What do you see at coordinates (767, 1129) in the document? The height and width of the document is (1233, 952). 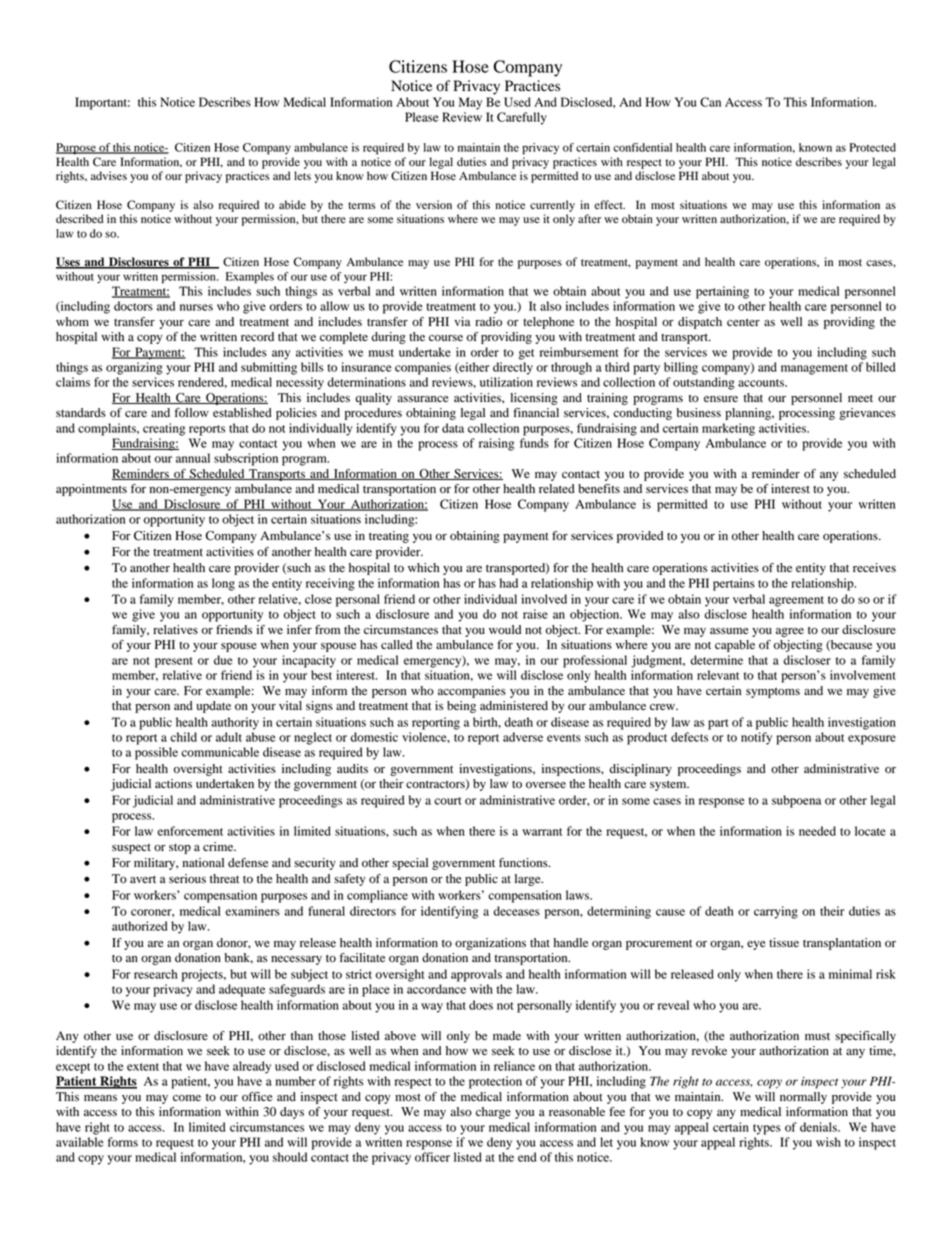 I see `types` at bounding box center [767, 1129].
